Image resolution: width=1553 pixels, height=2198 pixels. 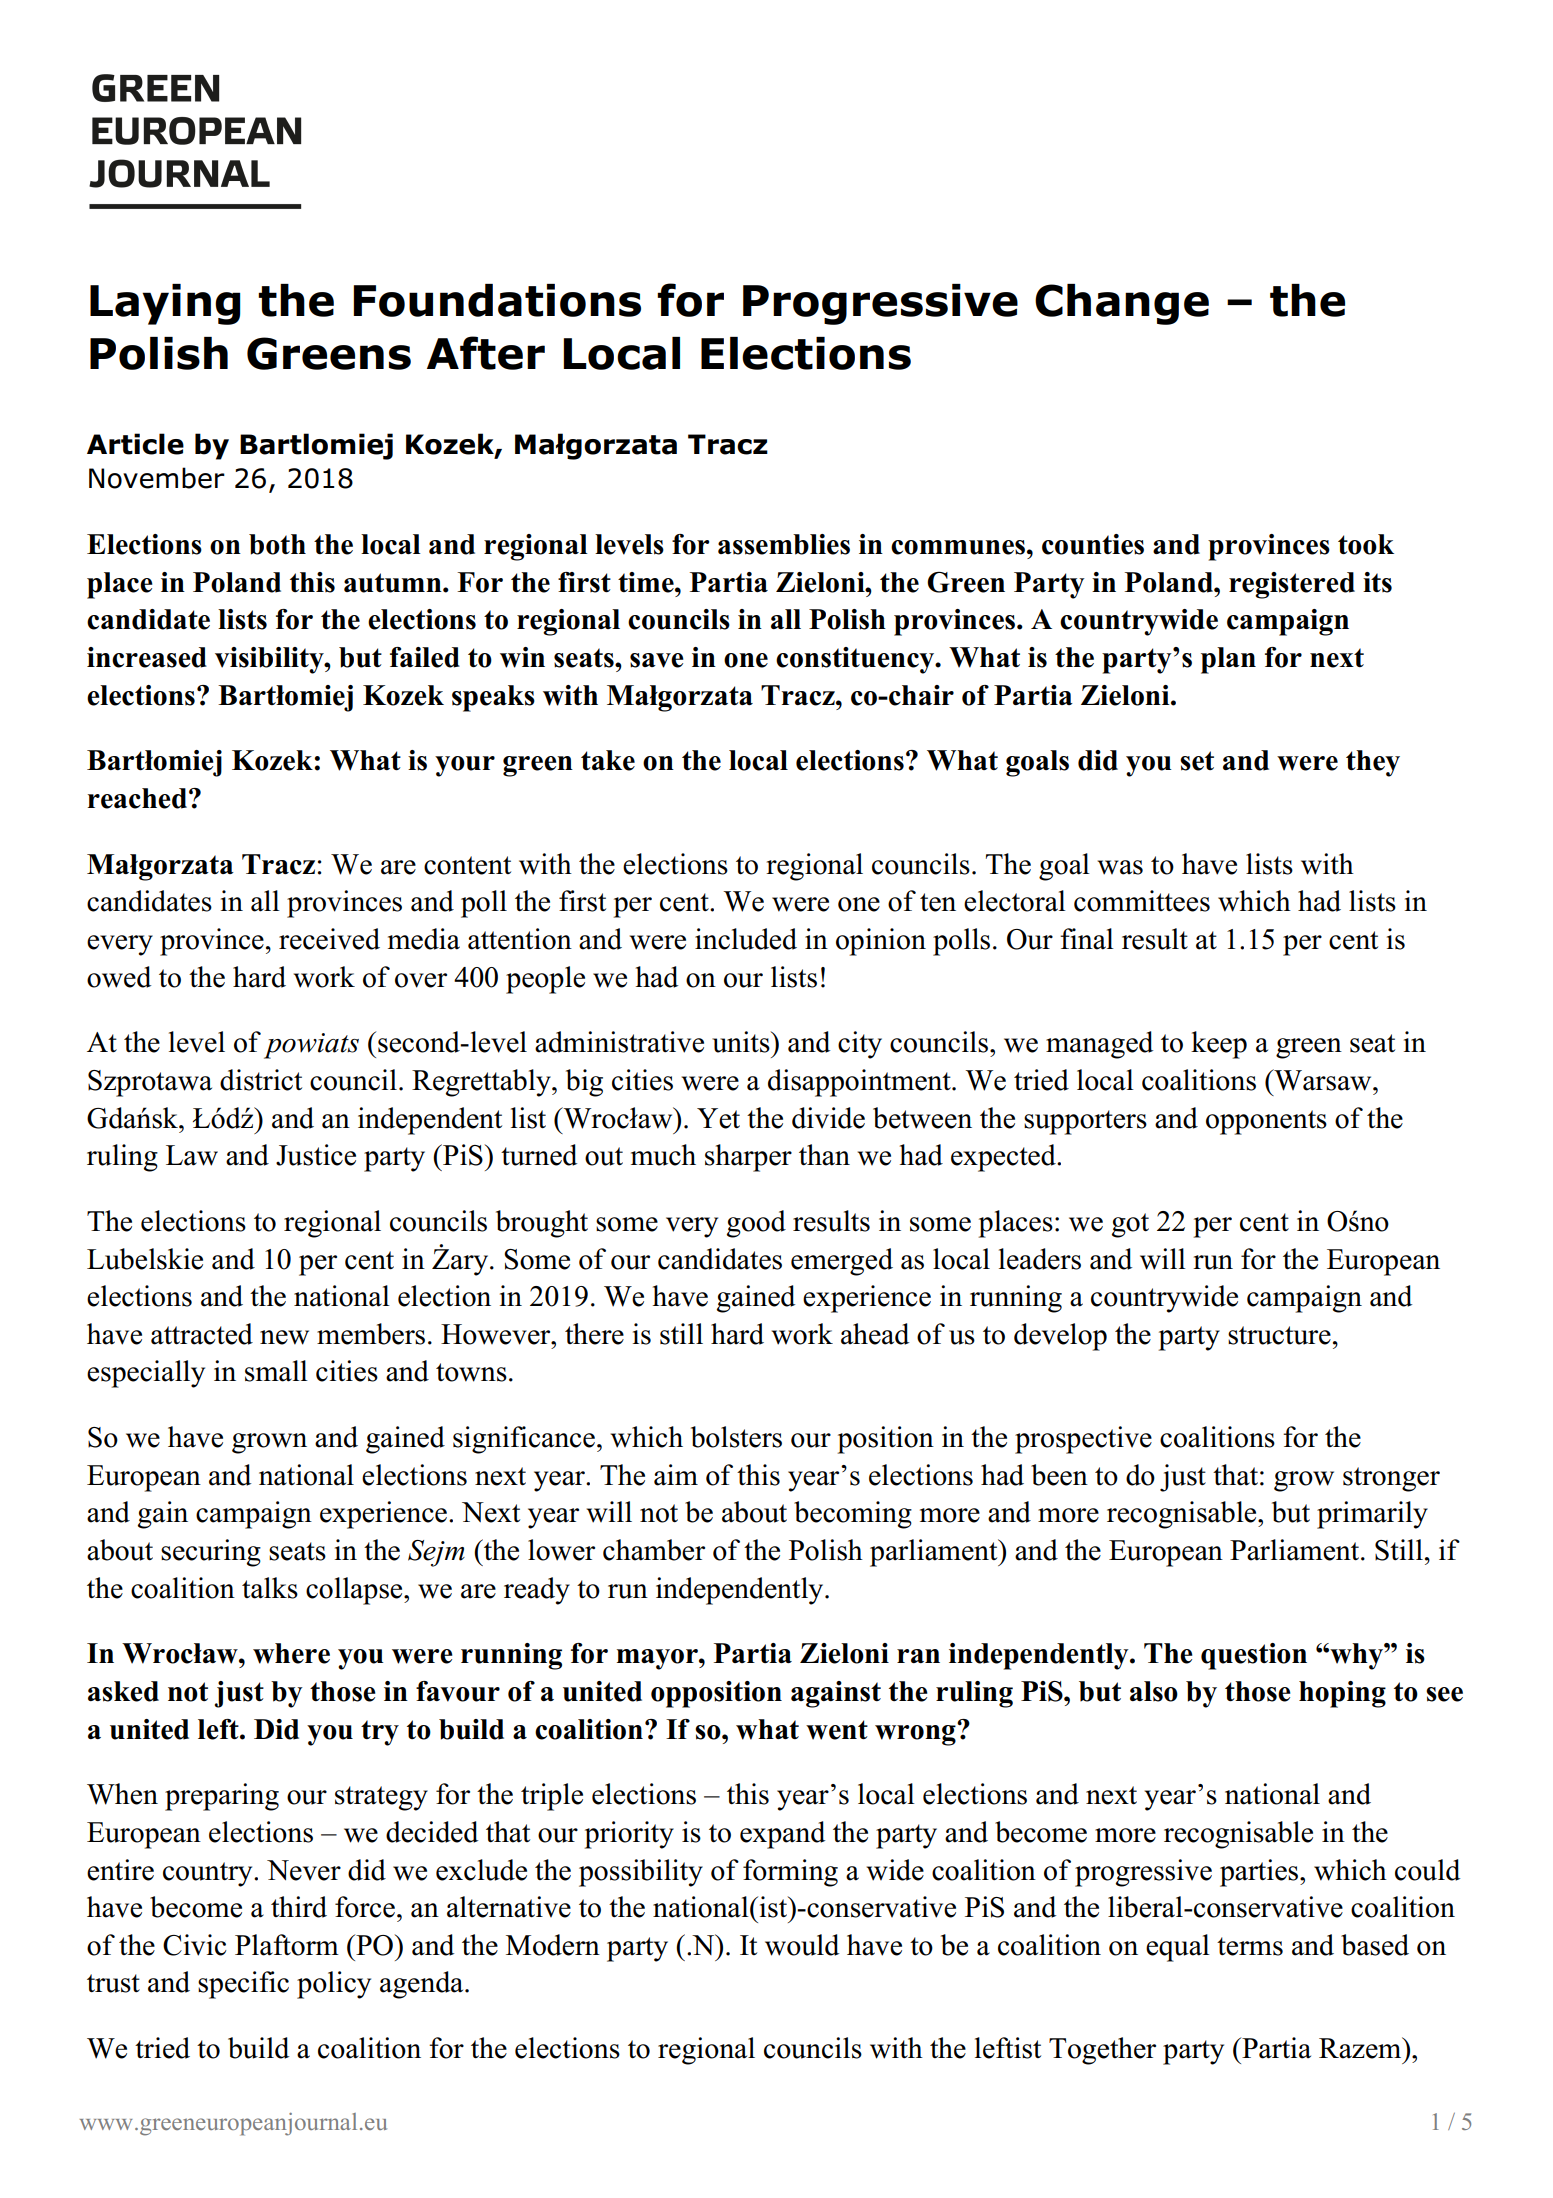 What do you see at coordinates (1142, 901) in the image?
I see `committees` at bounding box center [1142, 901].
